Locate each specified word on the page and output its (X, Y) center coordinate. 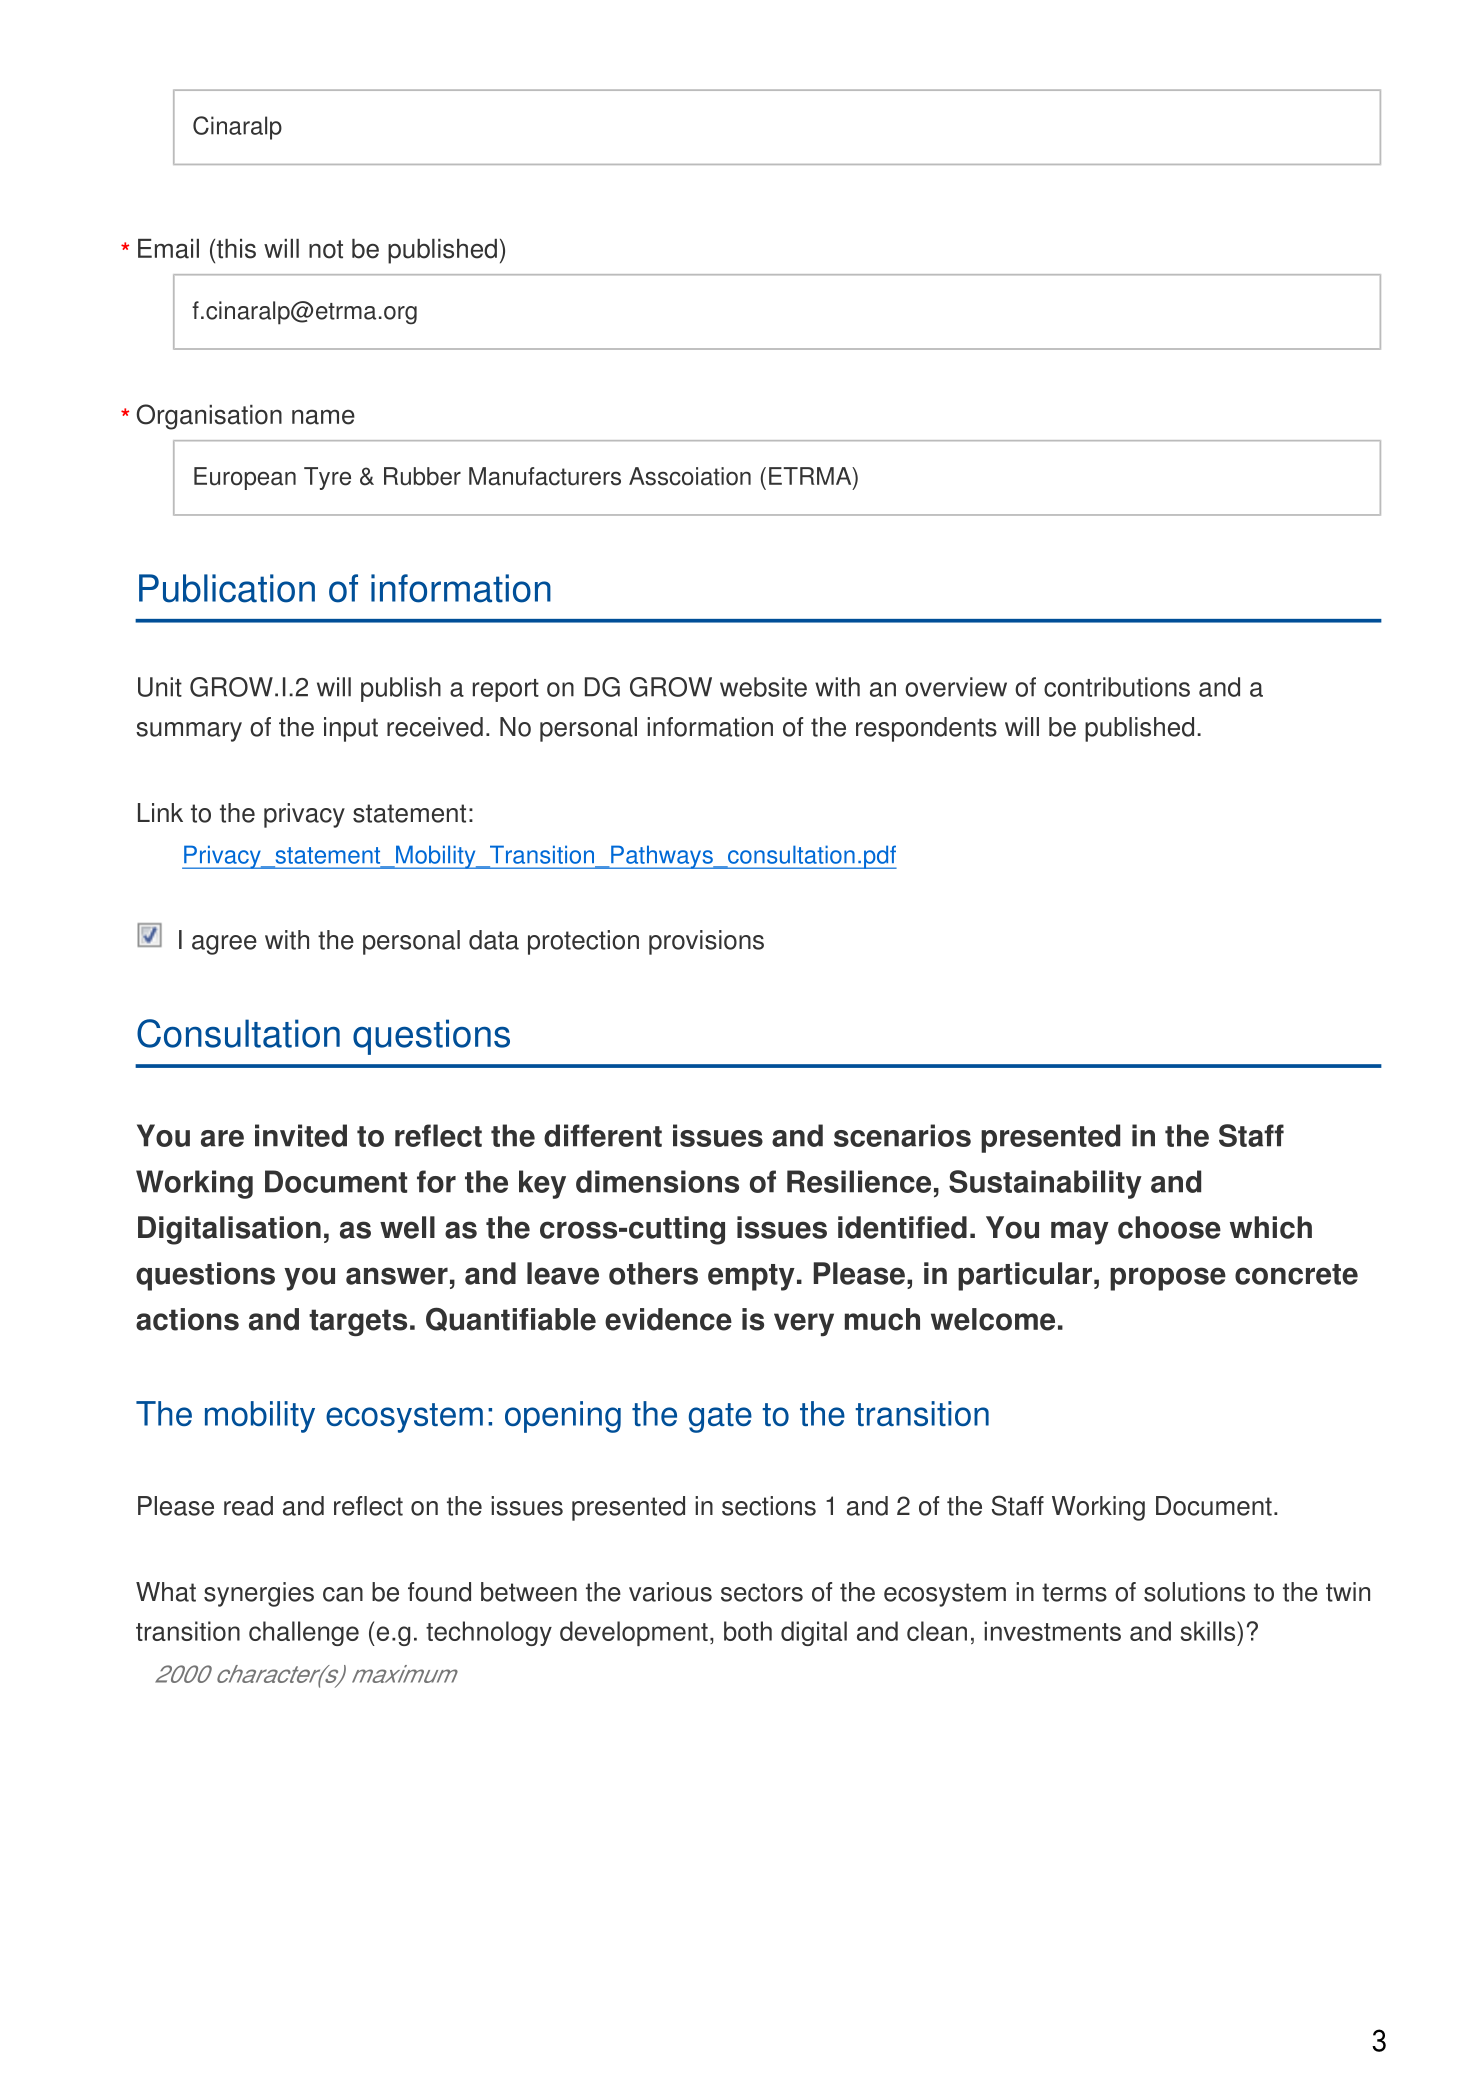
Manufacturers (545, 476)
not (326, 249)
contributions (1117, 687)
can (343, 1594)
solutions (1194, 1592)
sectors (762, 1592)
